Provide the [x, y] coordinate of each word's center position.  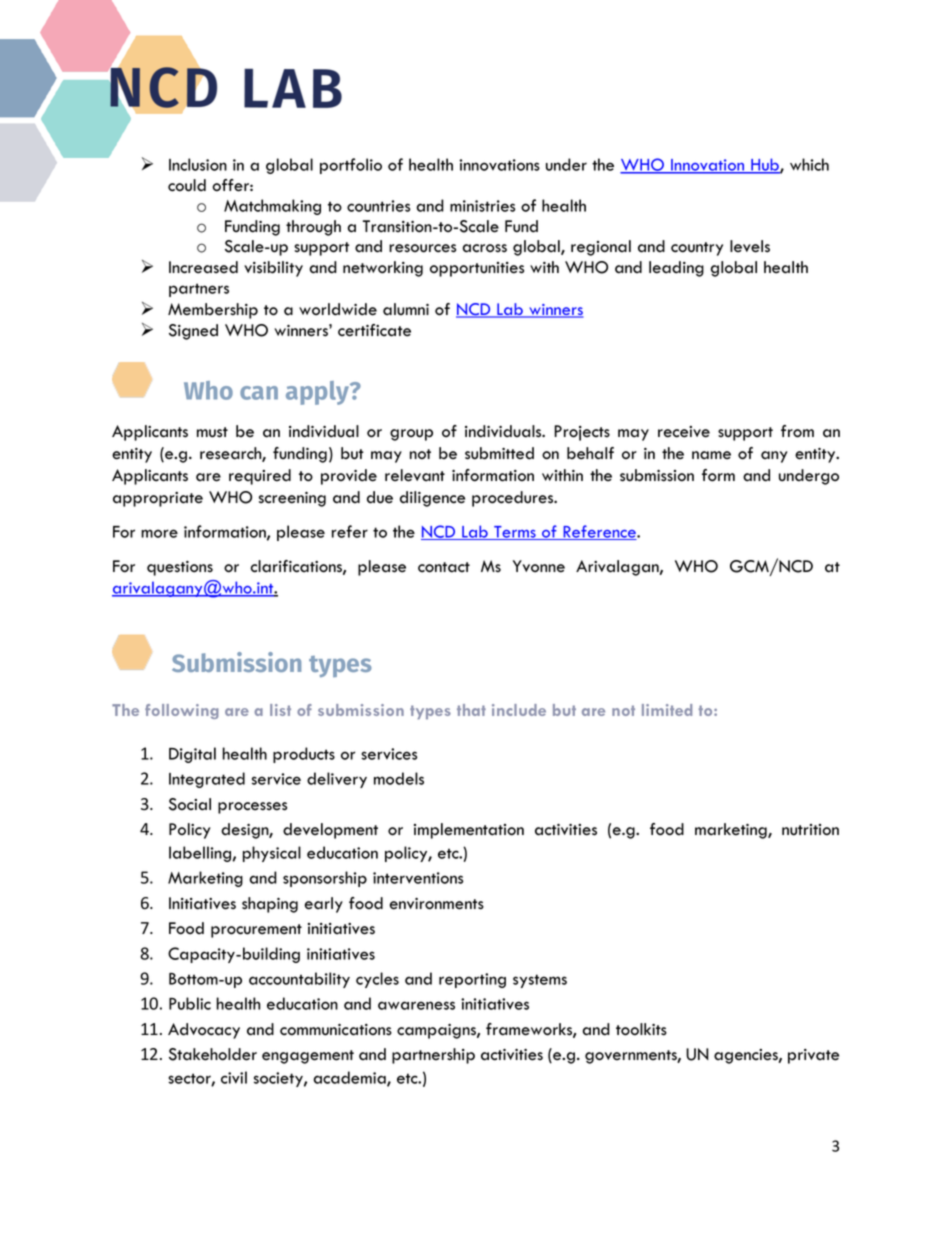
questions [180, 568]
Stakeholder [213, 1054]
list [280, 710]
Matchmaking [272, 207]
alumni [406, 309]
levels [750, 246]
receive [684, 432]
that [471, 710]
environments [437, 904]
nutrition [810, 830]
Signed [193, 332]
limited [667, 710]
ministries [482, 206]
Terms [515, 533]
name [711, 455]
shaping [270, 905]
